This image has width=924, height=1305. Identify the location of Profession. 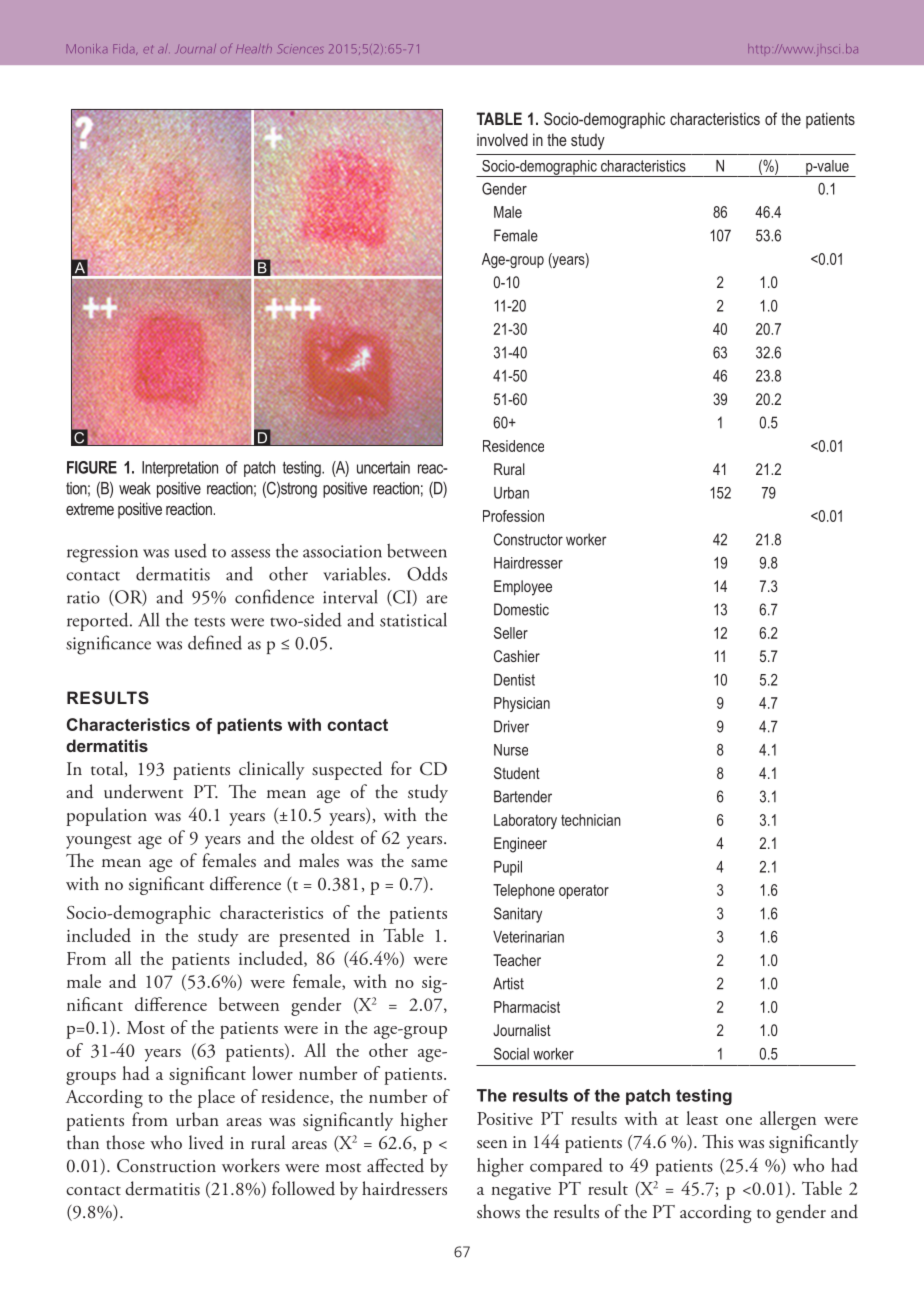
(513, 516).
